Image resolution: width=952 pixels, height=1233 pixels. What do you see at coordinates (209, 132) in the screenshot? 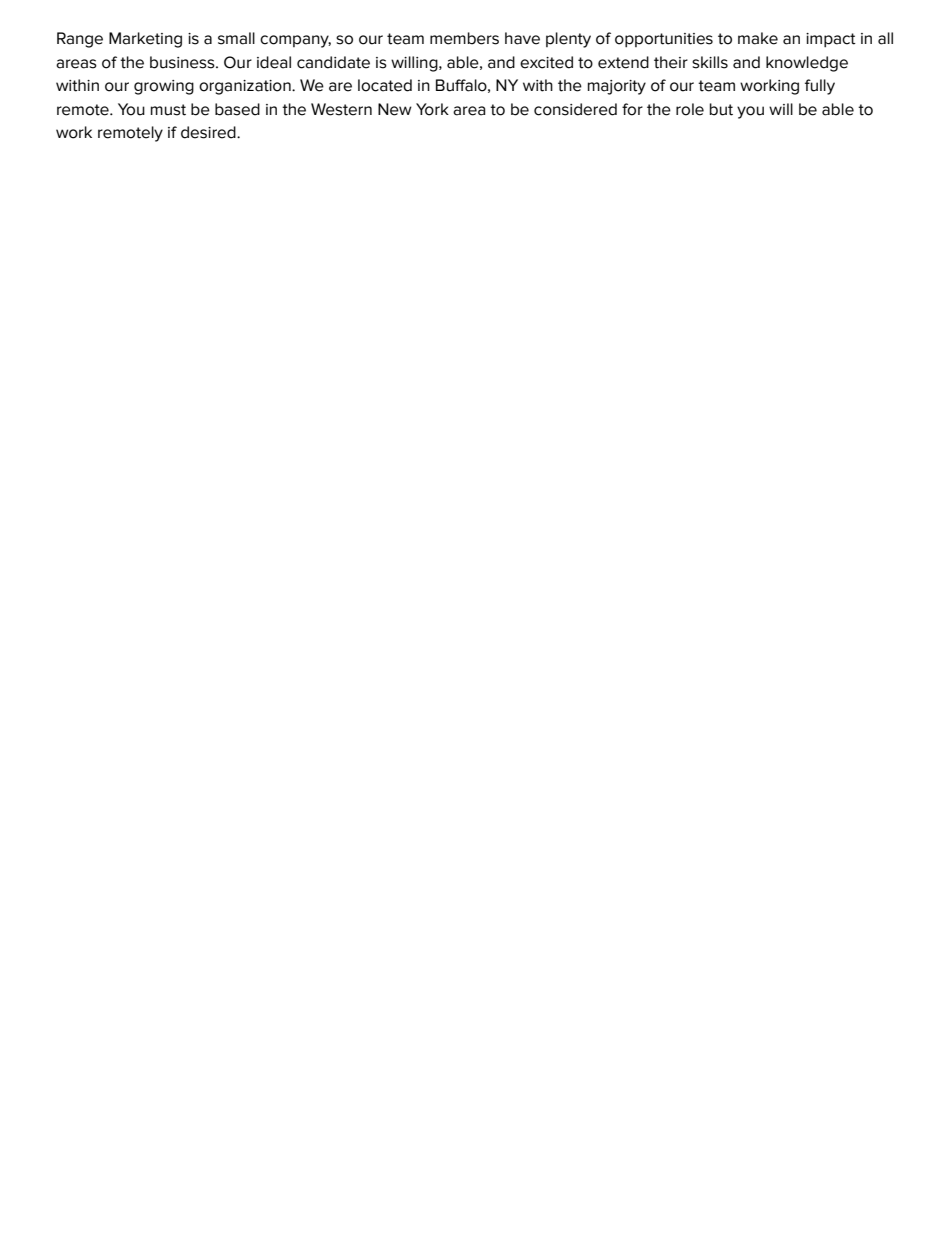
I see `desired` at bounding box center [209, 132].
